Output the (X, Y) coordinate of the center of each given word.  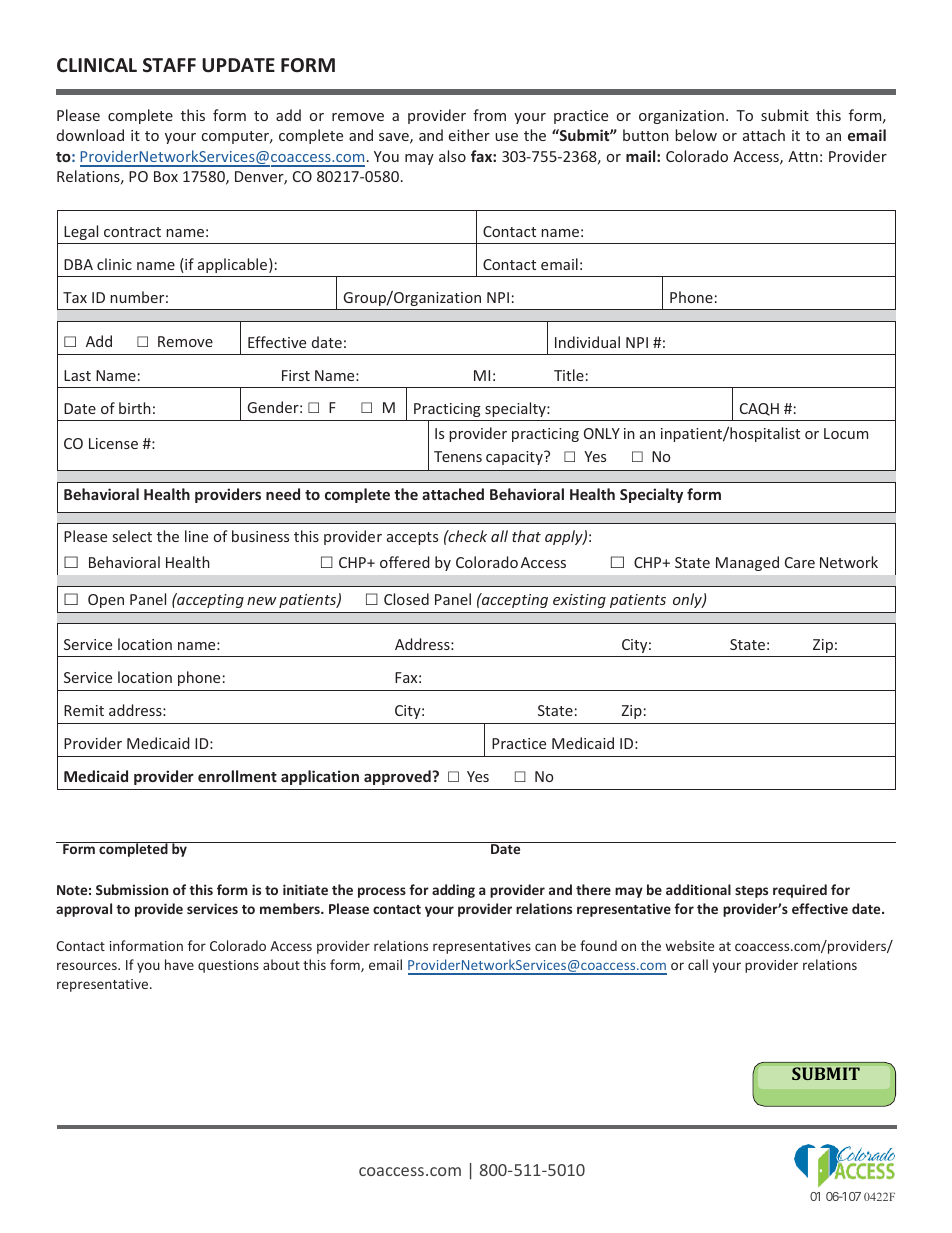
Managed (747, 563)
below (696, 135)
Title (569, 375)
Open (106, 601)
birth (135, 408)
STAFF (169, 65)
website (690, 945)
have (179, 964)
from (489, 115)
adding (453, 891)
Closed (406, 599)
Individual (587, 342)
